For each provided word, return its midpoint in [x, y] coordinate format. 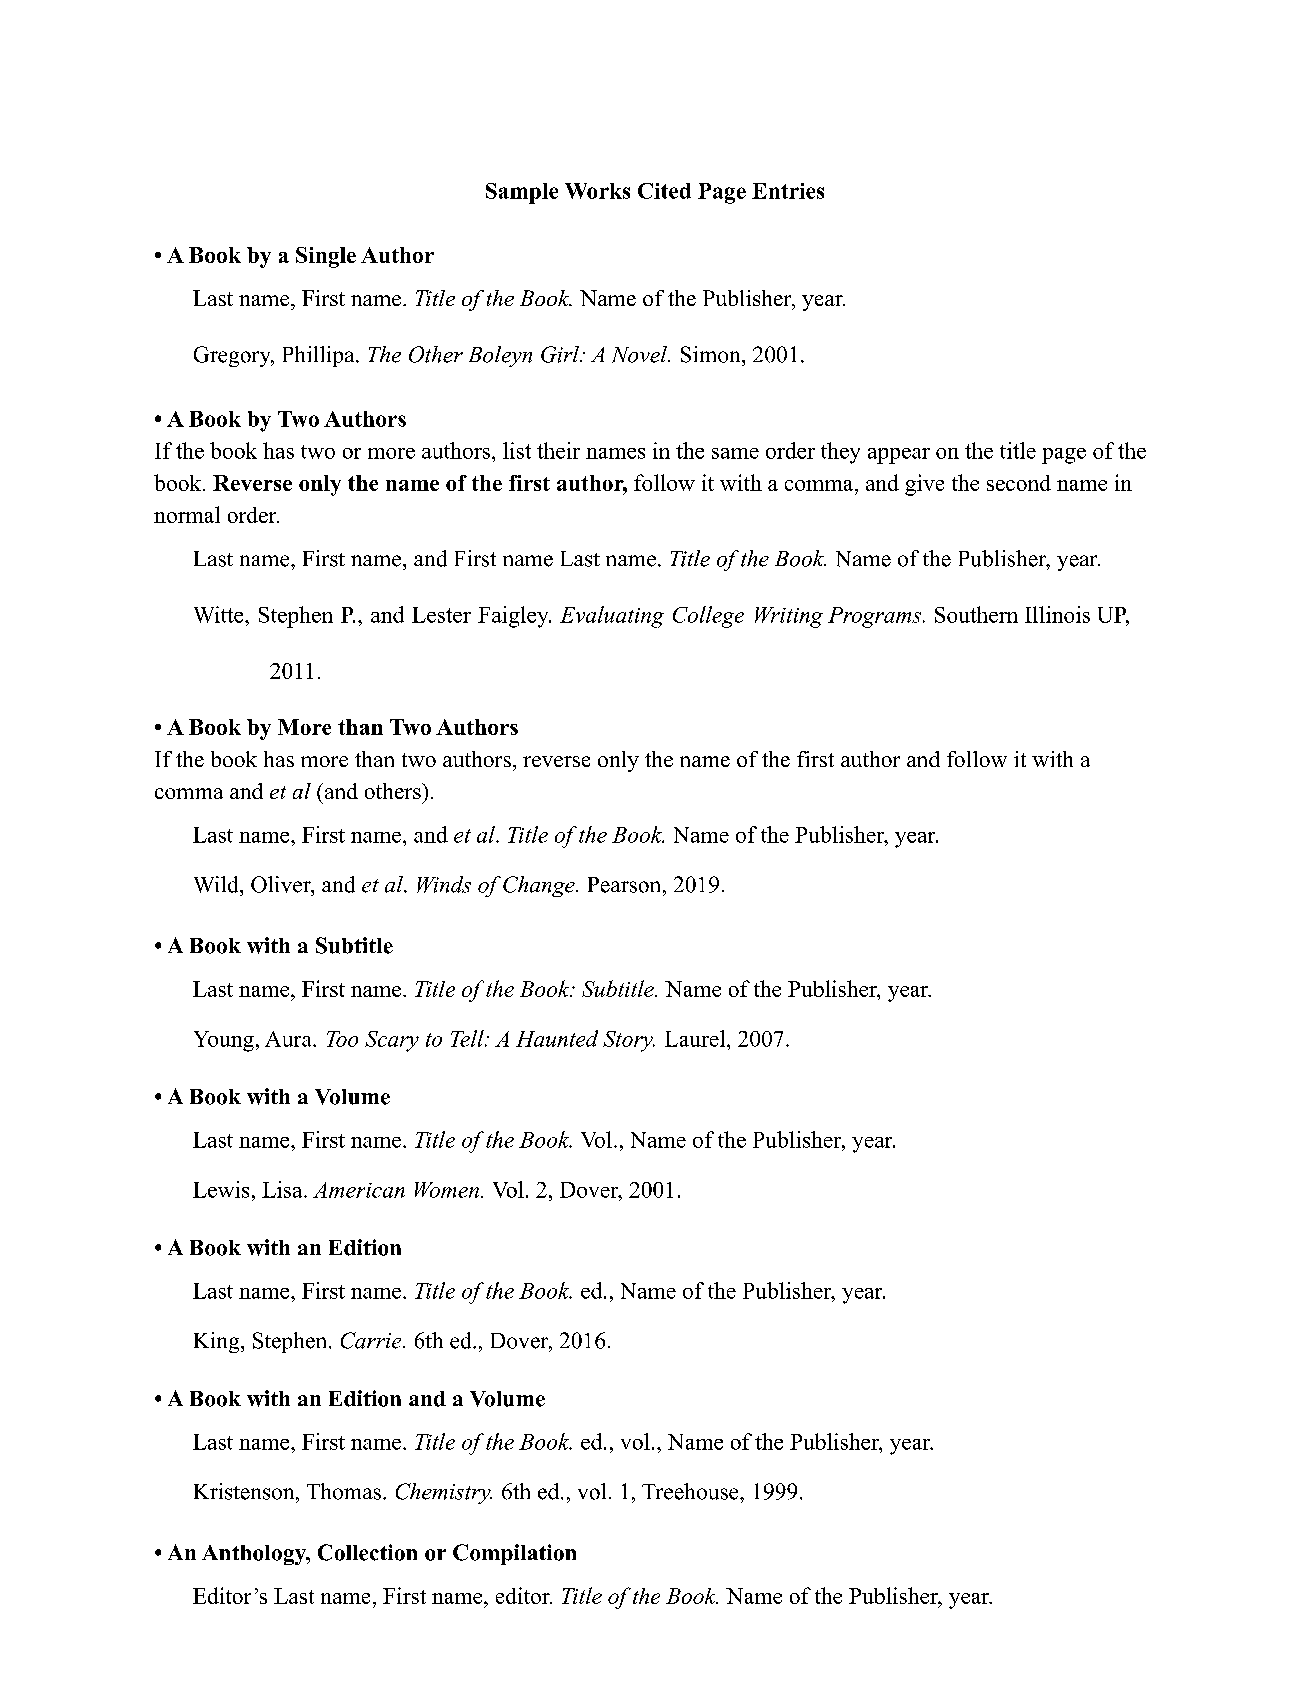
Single [326, 257]
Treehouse [691, 1491]
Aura [289, 1039]
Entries [788, 191]
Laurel [696, 1038]
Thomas [344, 1491]
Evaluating [612, 617]
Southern [976, 614]
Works [597, 191]
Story [629, 1041]
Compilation [514, 1554]
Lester [441, 615]
